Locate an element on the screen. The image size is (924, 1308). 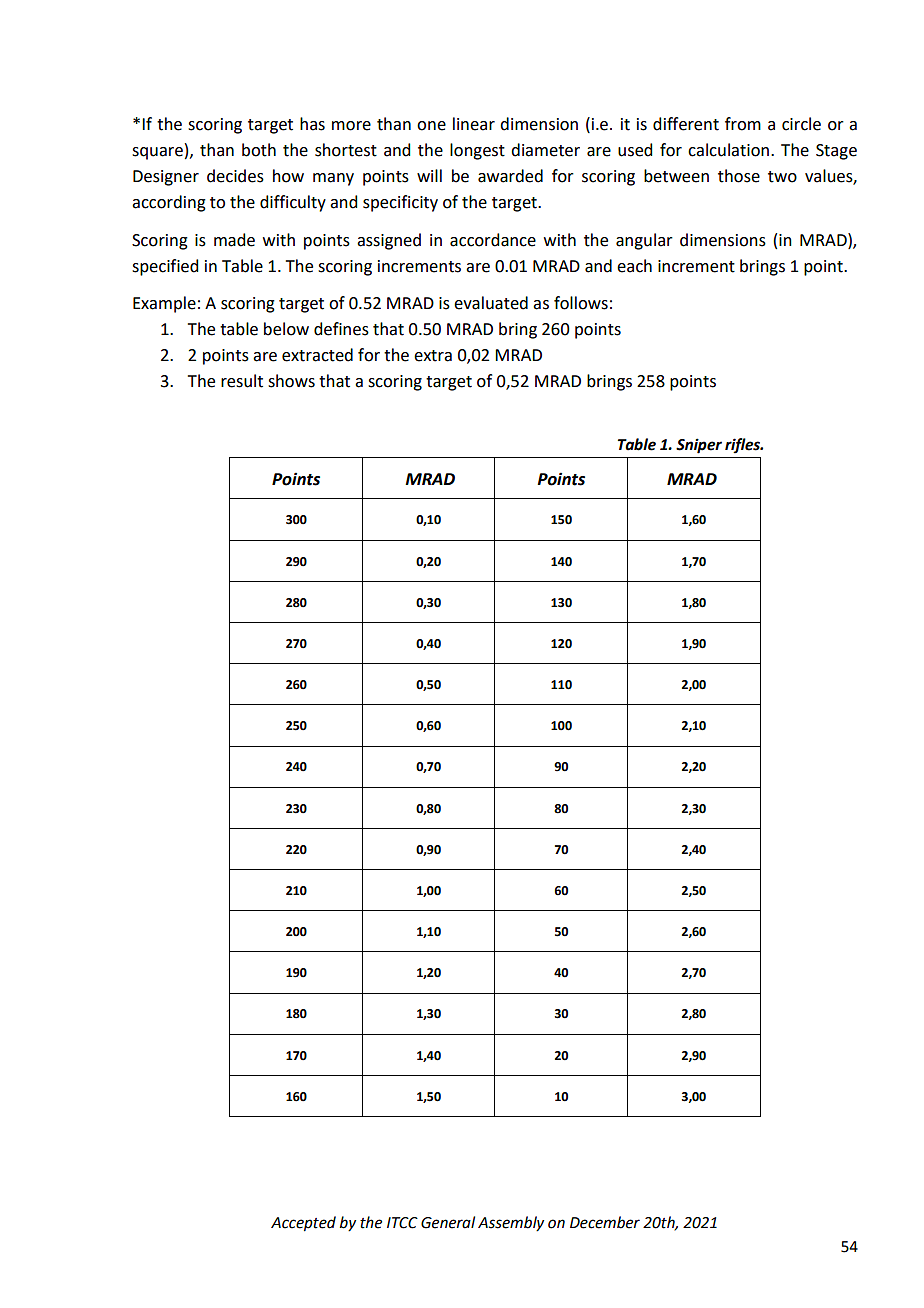
Accepted is located at coordinates (303, 1224).
